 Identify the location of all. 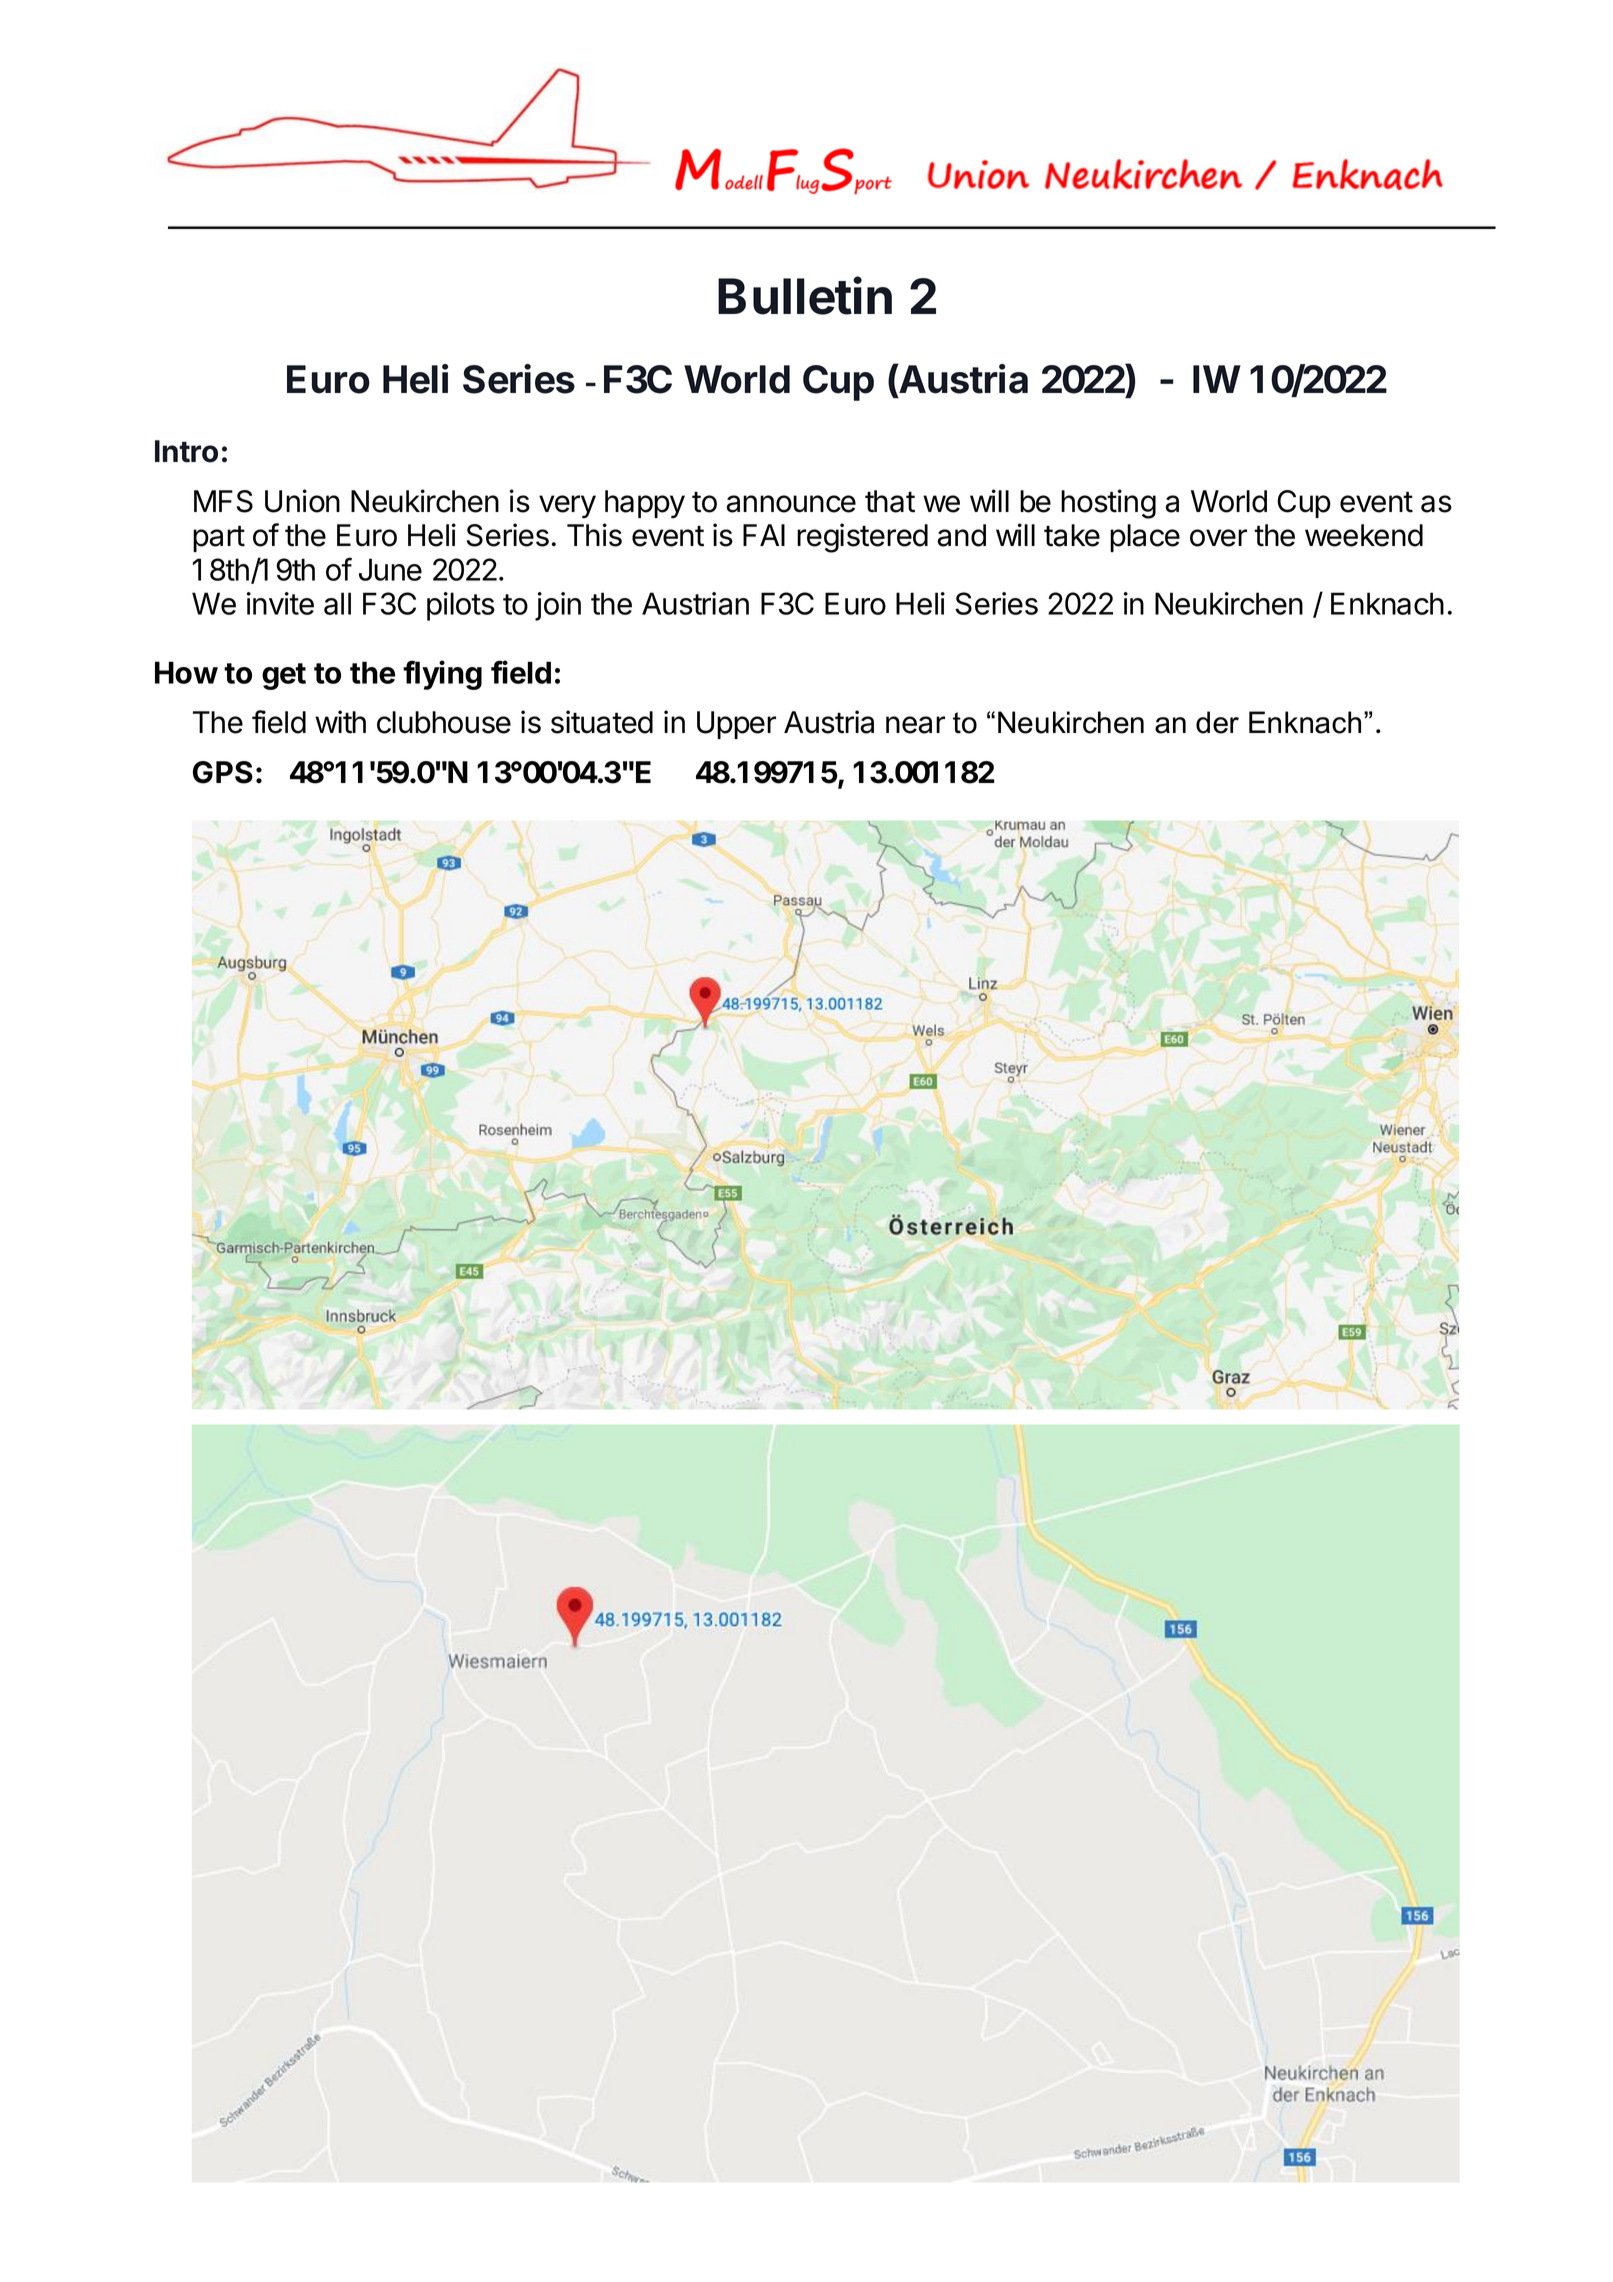
(337, 603).
